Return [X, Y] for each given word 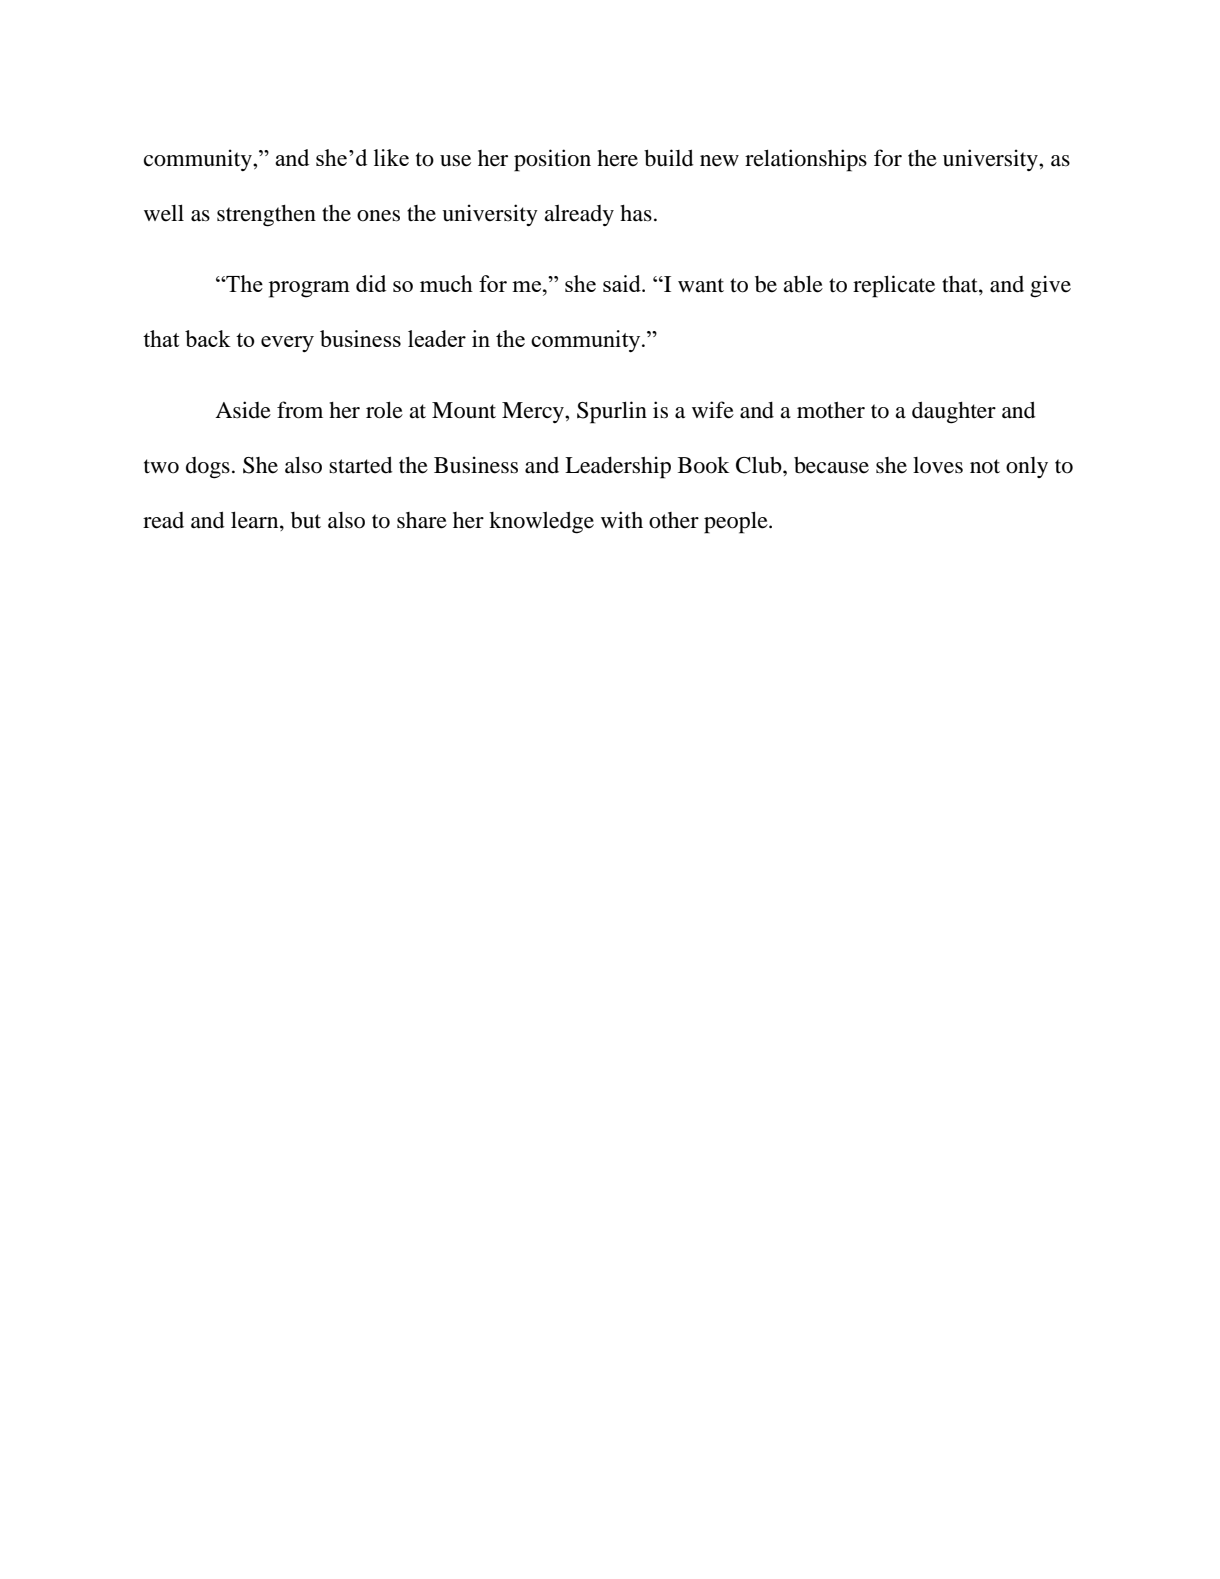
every [287, 344]
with [622, 519]
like [391, 157]
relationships [806, 160]
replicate [894, 286]
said [623, 283]
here [617, 158]
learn [256, 521]
